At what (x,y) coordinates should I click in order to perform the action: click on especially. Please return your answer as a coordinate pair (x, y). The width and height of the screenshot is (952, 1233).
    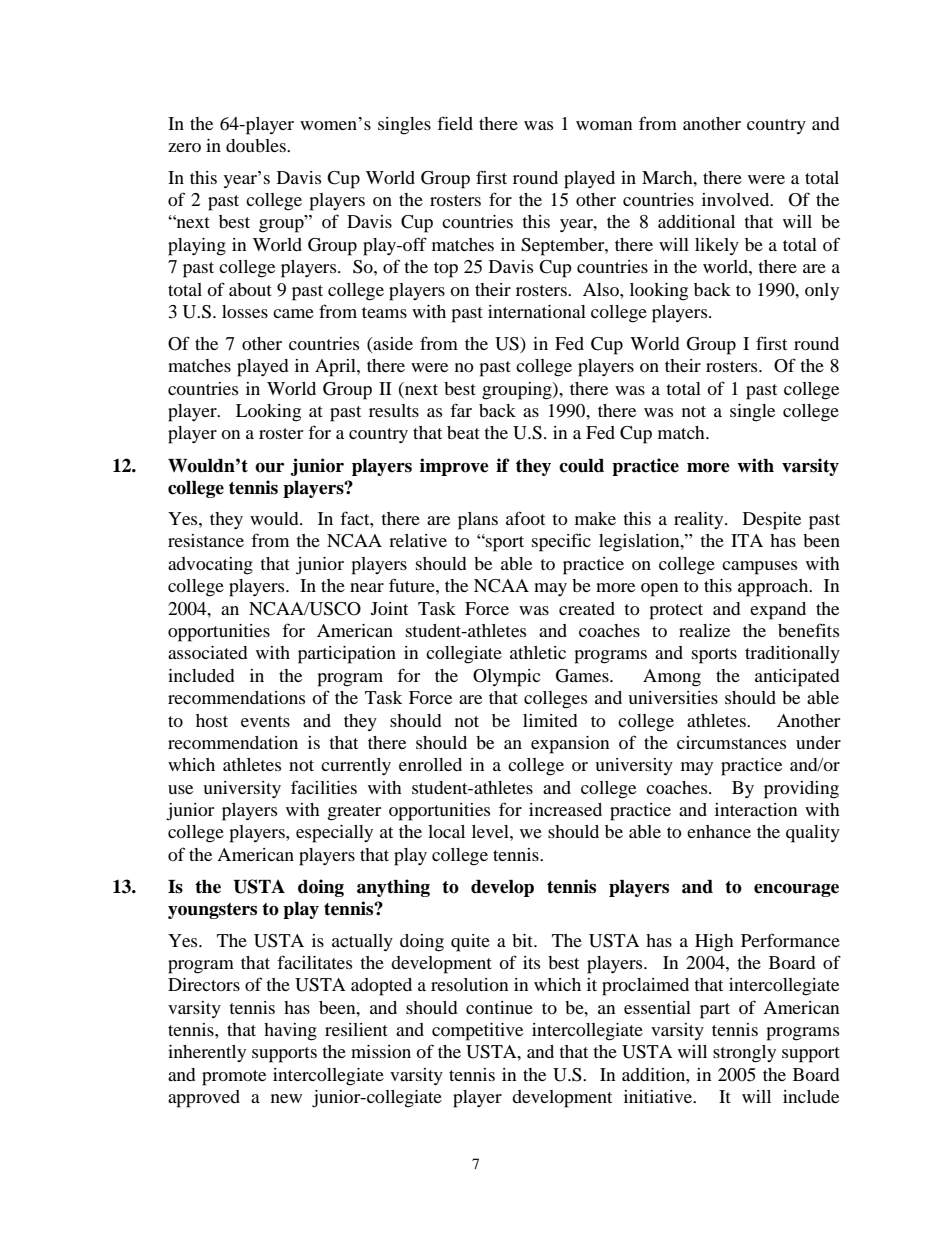
    Looking at the image, I should click on (334, 834).
